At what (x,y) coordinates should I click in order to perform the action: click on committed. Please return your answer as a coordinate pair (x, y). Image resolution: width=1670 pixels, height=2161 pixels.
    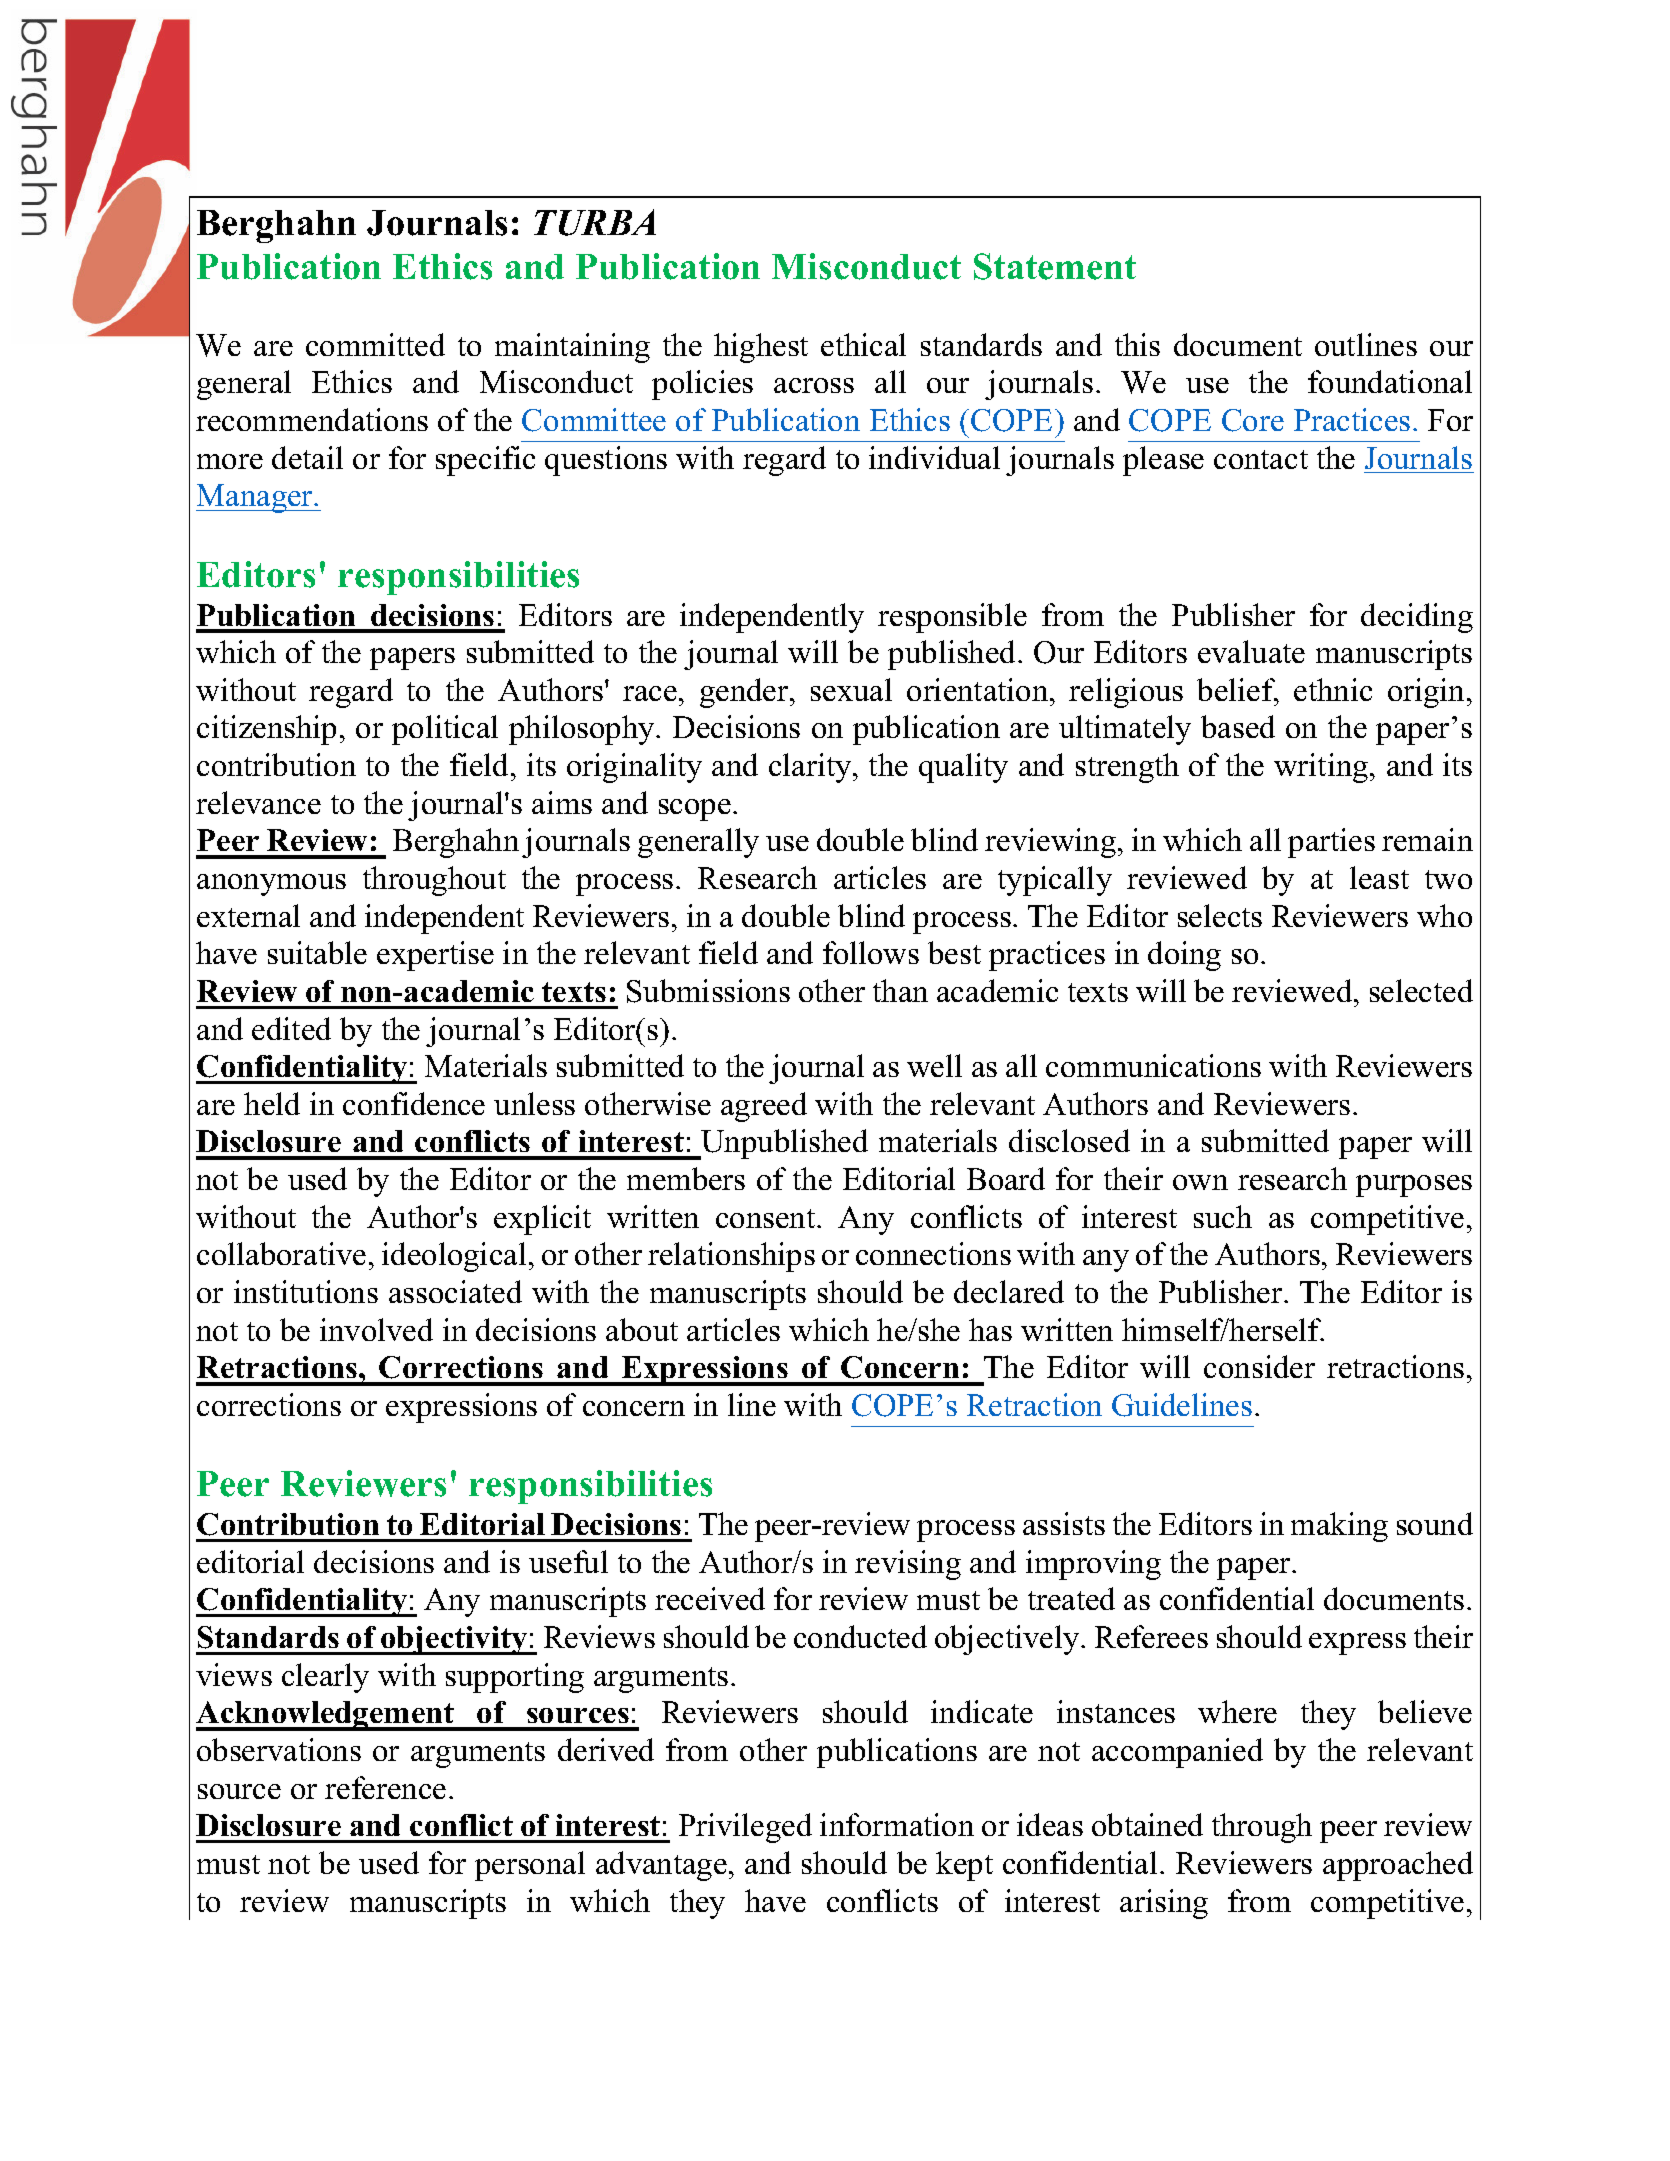
    Looking at the image, I should click on (375, 344).
